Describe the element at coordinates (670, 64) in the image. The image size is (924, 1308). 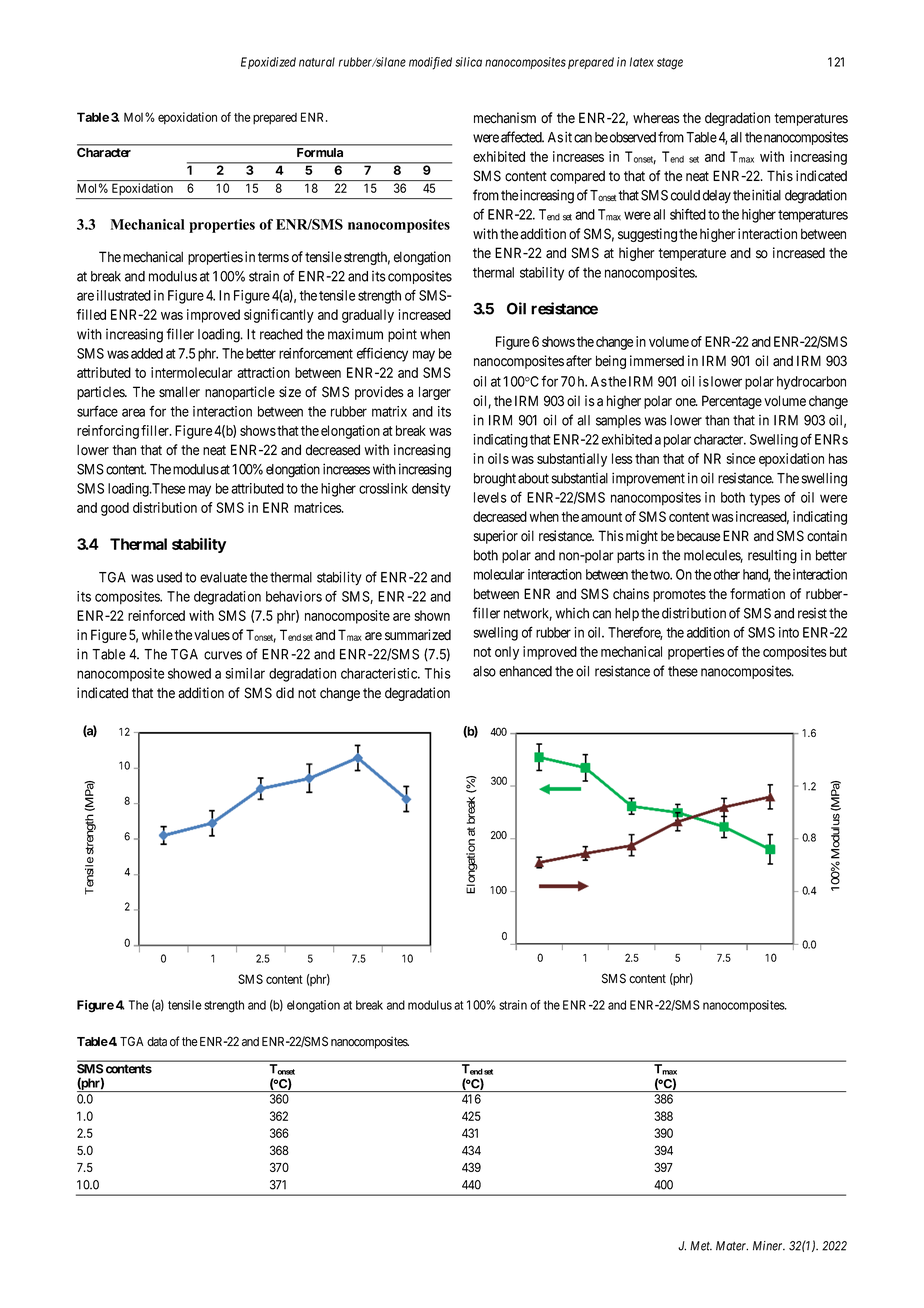
I see `stage` at that location.
